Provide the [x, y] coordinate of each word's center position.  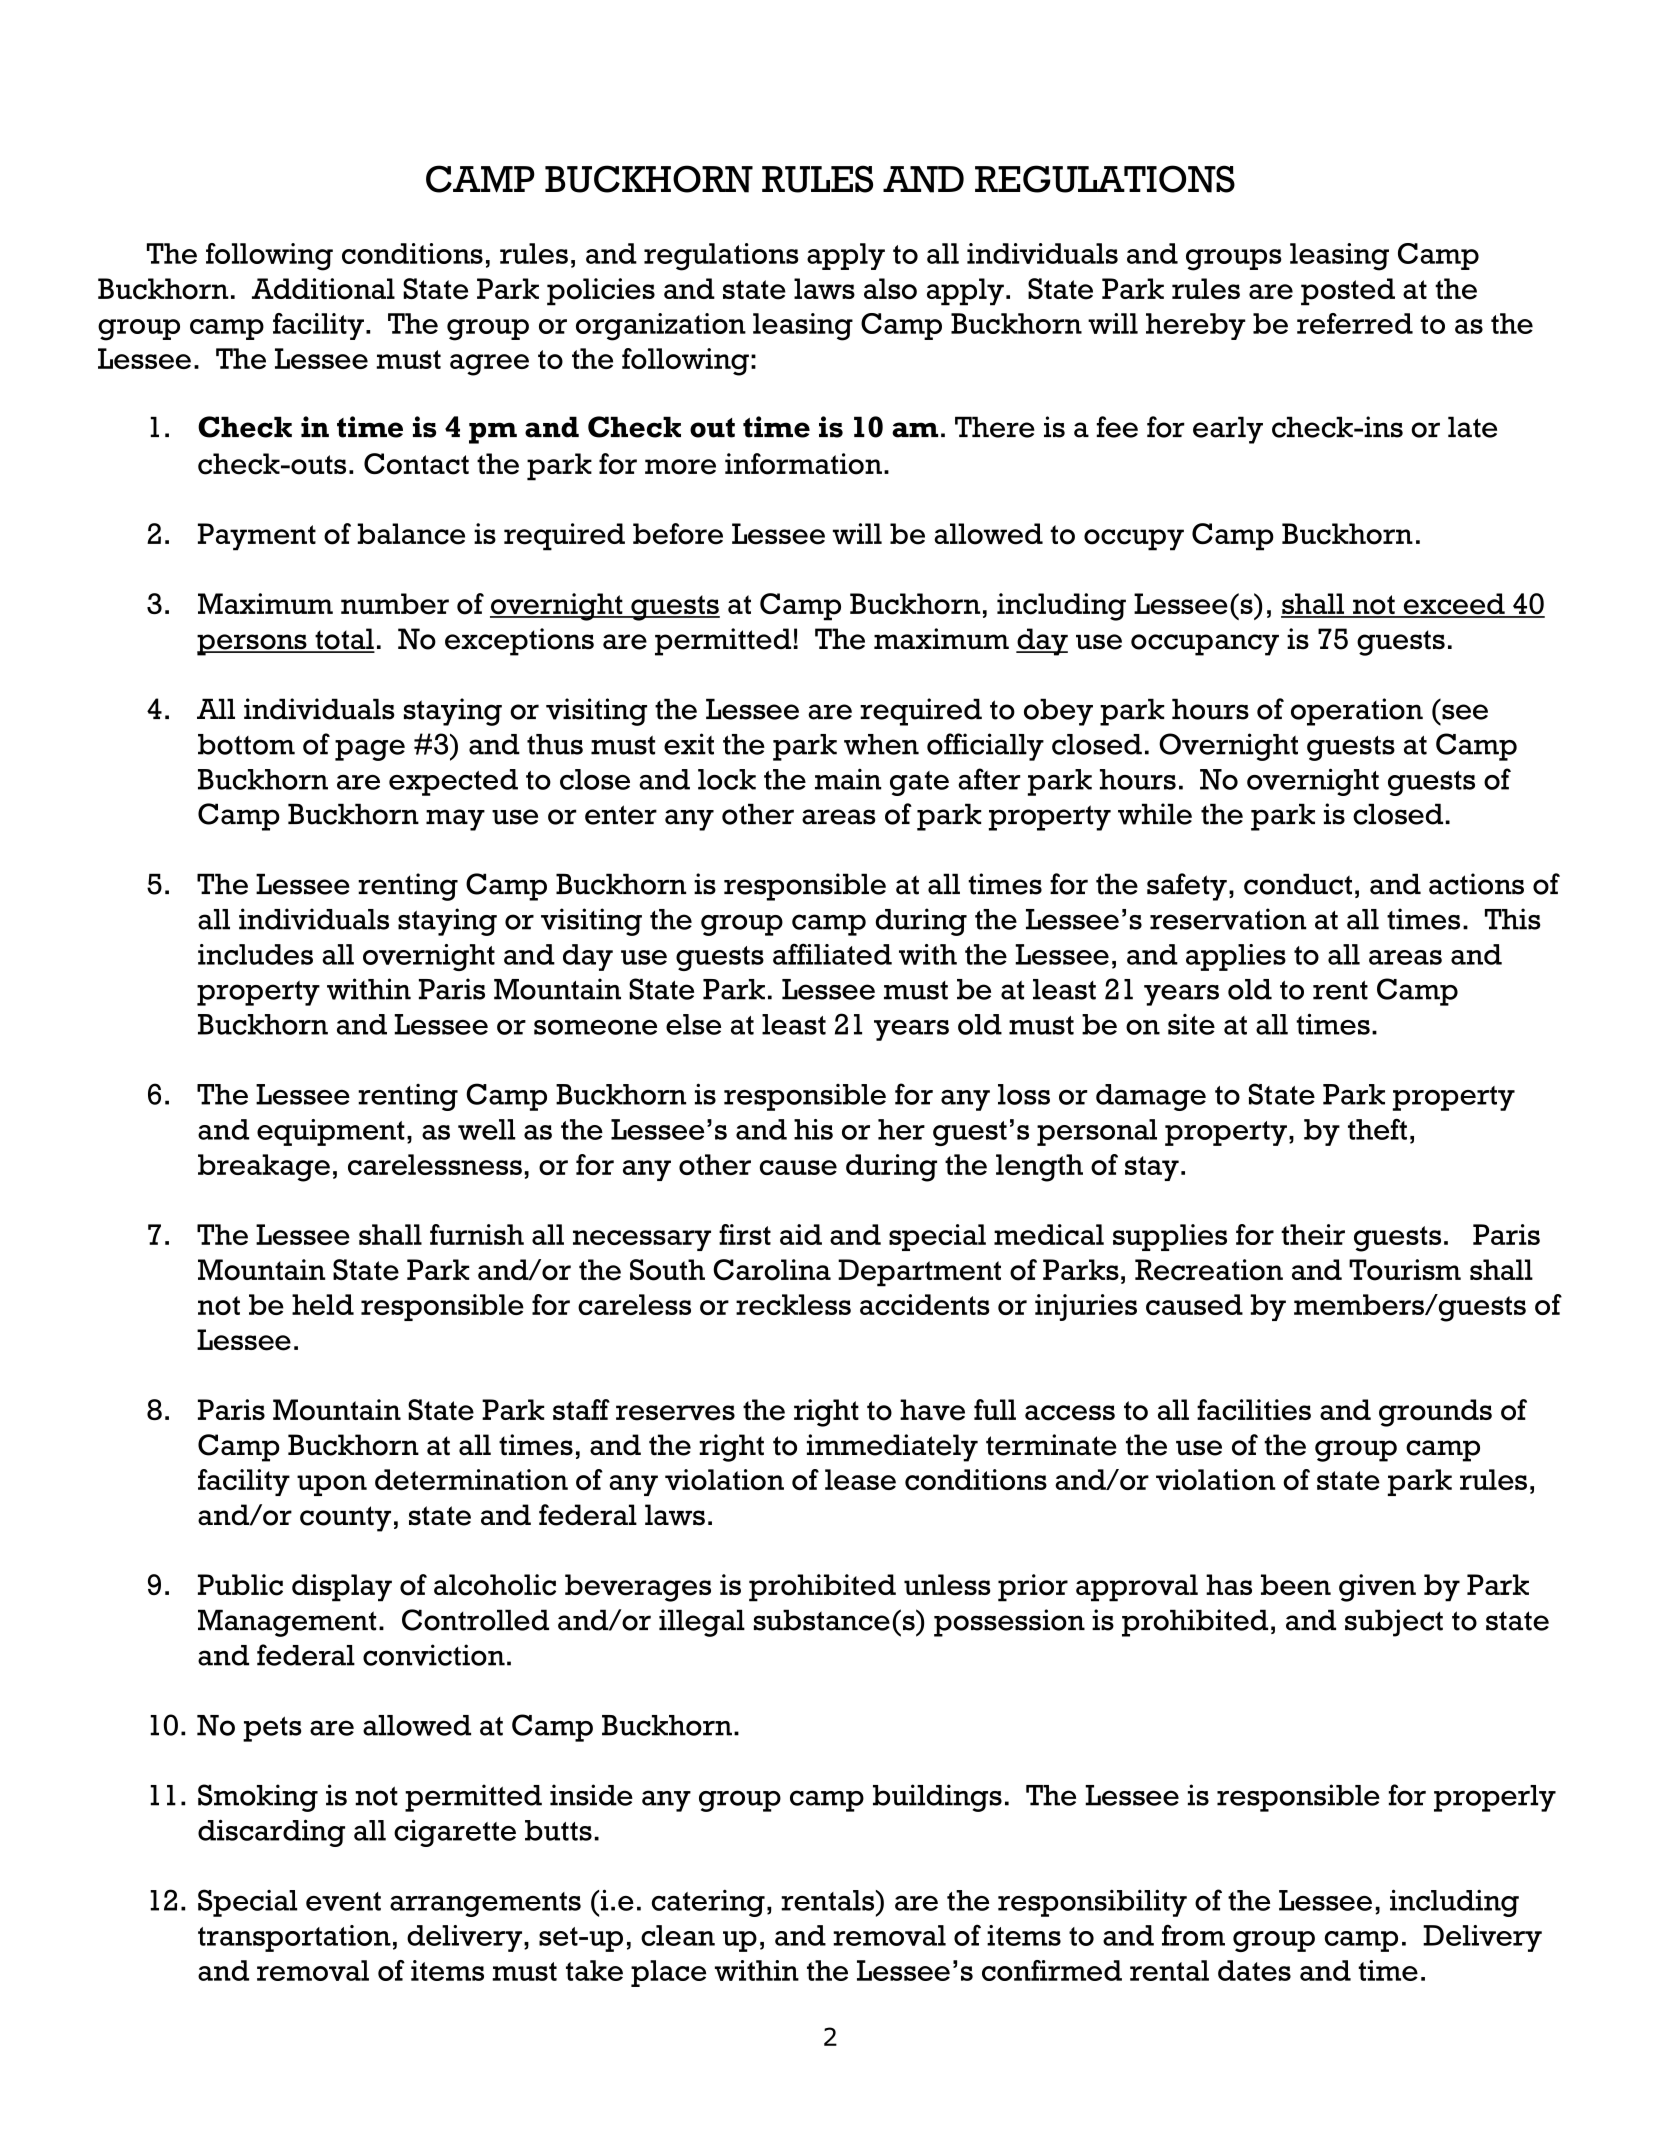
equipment [331, 1132]
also [890, 289]
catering [708, 1903]
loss [1024, 1094]
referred [1355, 323]
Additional [323, 289]
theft [1377, 1129]
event [343, 1901]
